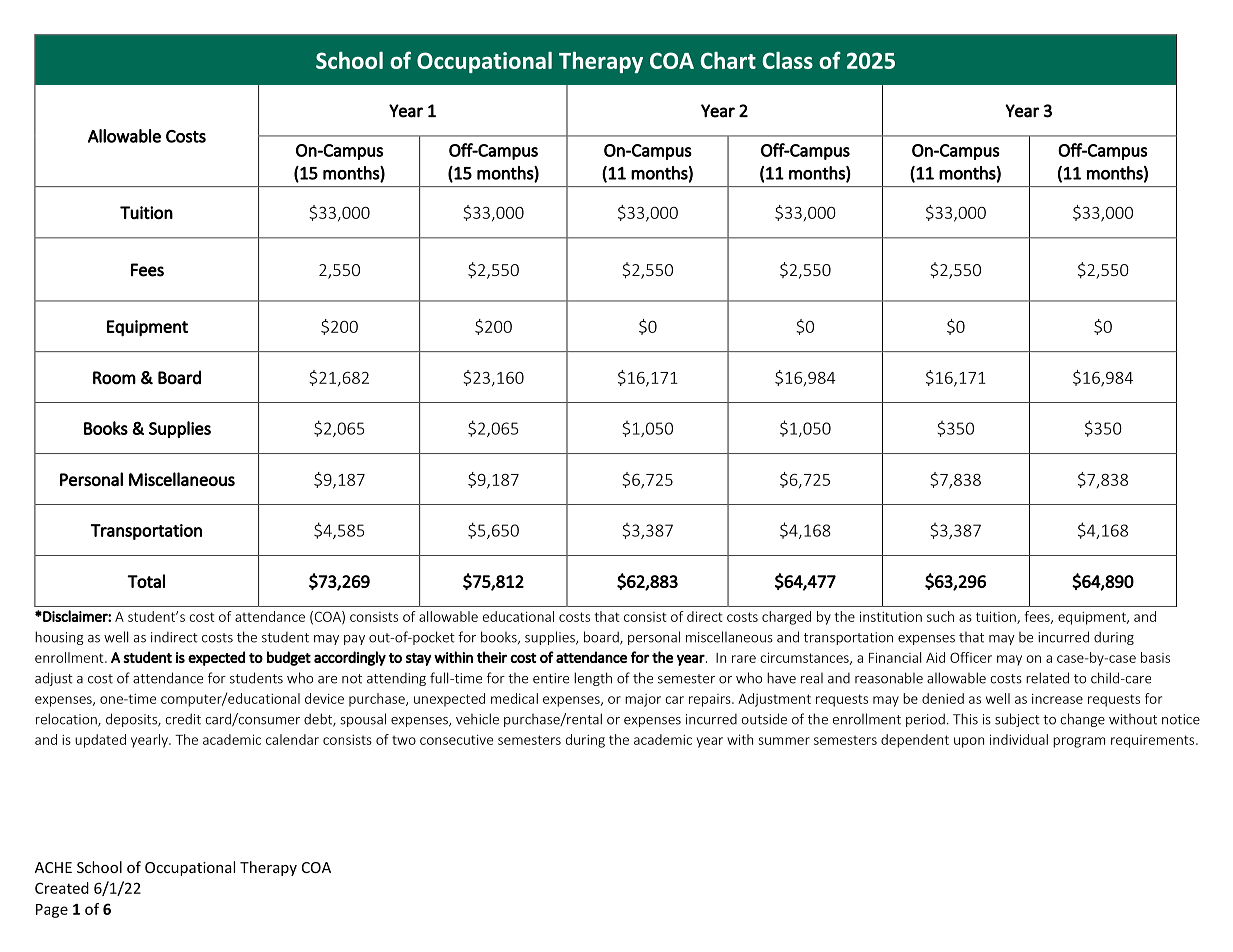 Image resolution: width=1233 pixels, height=952 pixels. What do you see at coordinates (728, 60) in the page?
I see `Chart` at bounding box center [728, 60].
